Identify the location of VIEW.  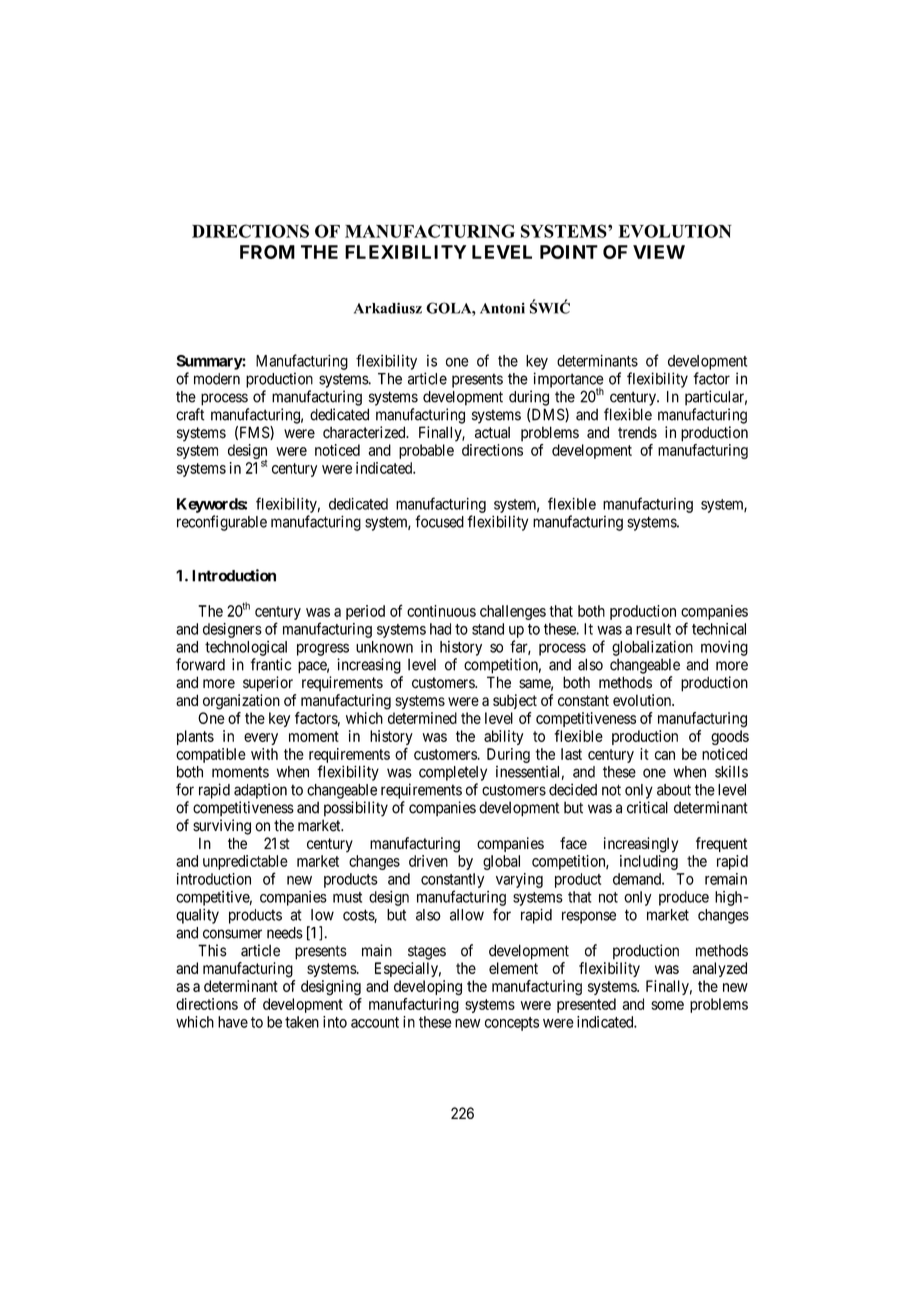
(659, 252).
